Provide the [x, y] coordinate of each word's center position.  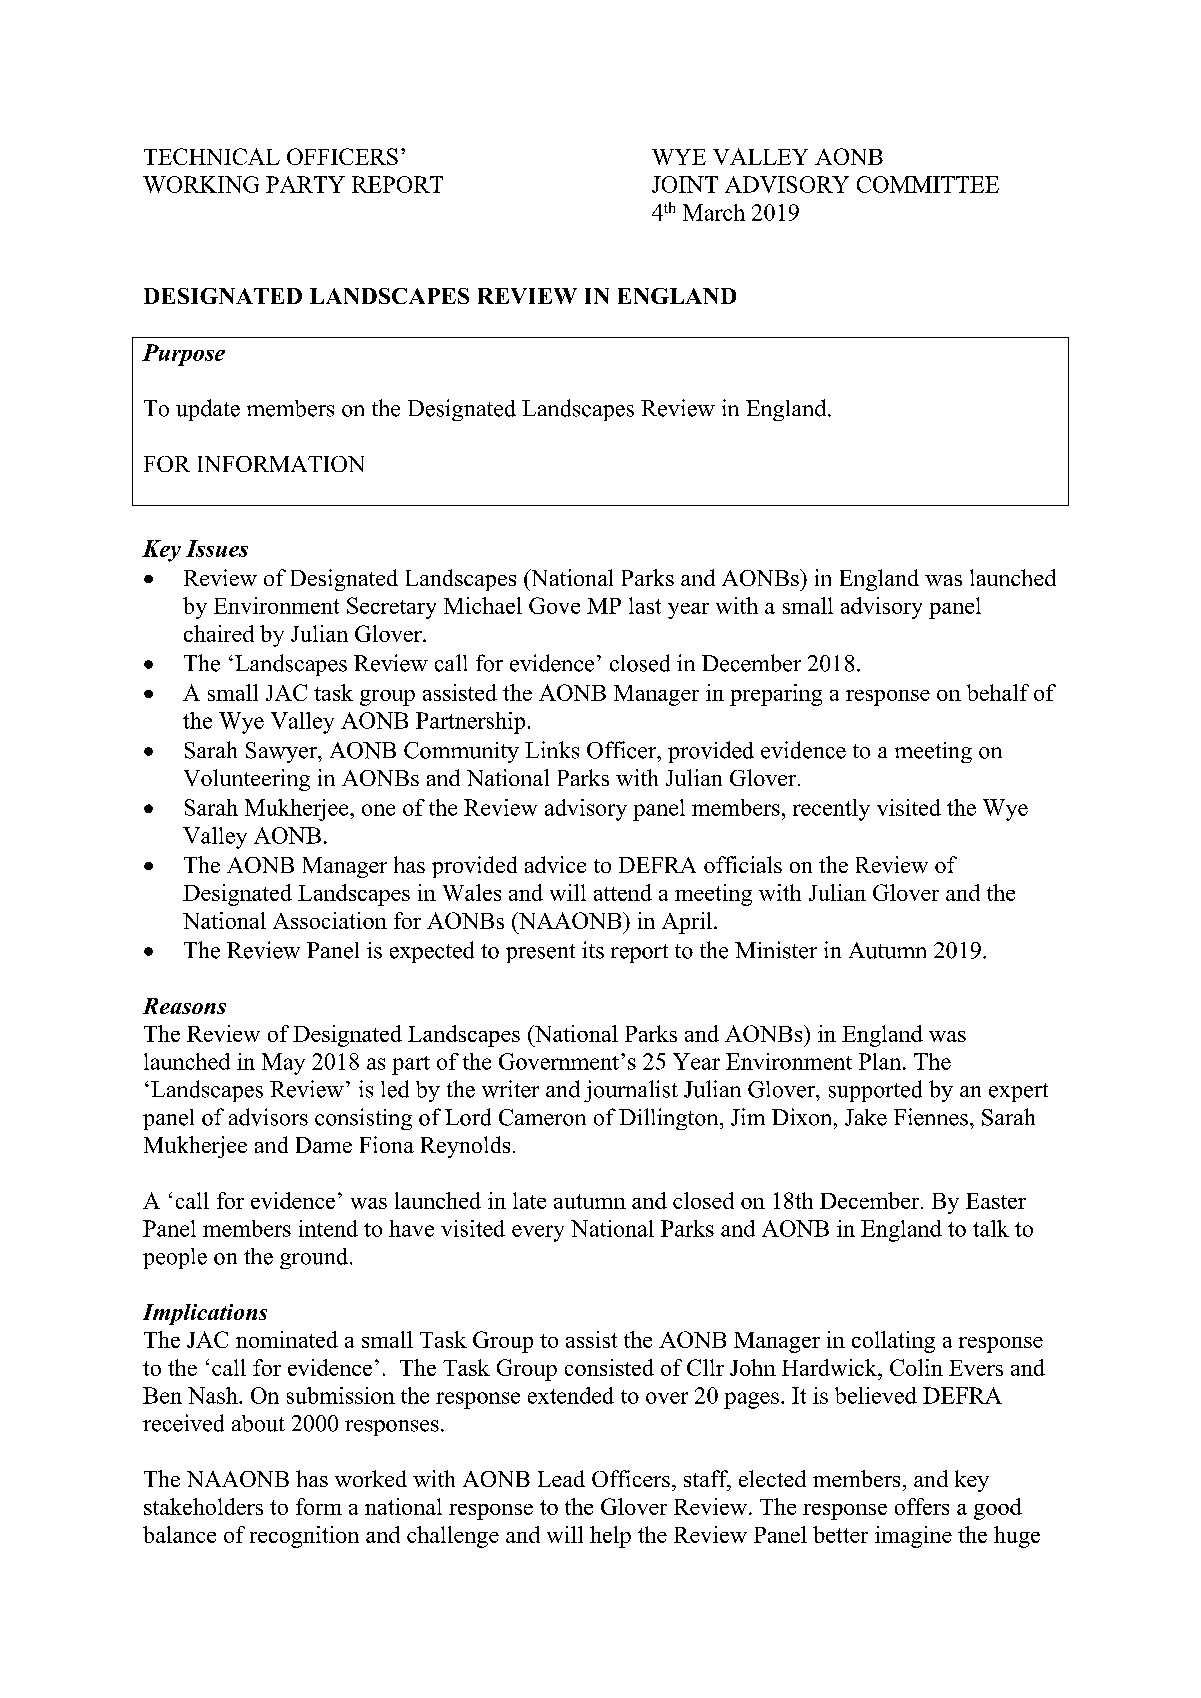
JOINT [685, 184]
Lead [561, 1478]
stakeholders [203, 1506]
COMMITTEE [928, 184]
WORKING [201, 184]
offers [922, 1506]
